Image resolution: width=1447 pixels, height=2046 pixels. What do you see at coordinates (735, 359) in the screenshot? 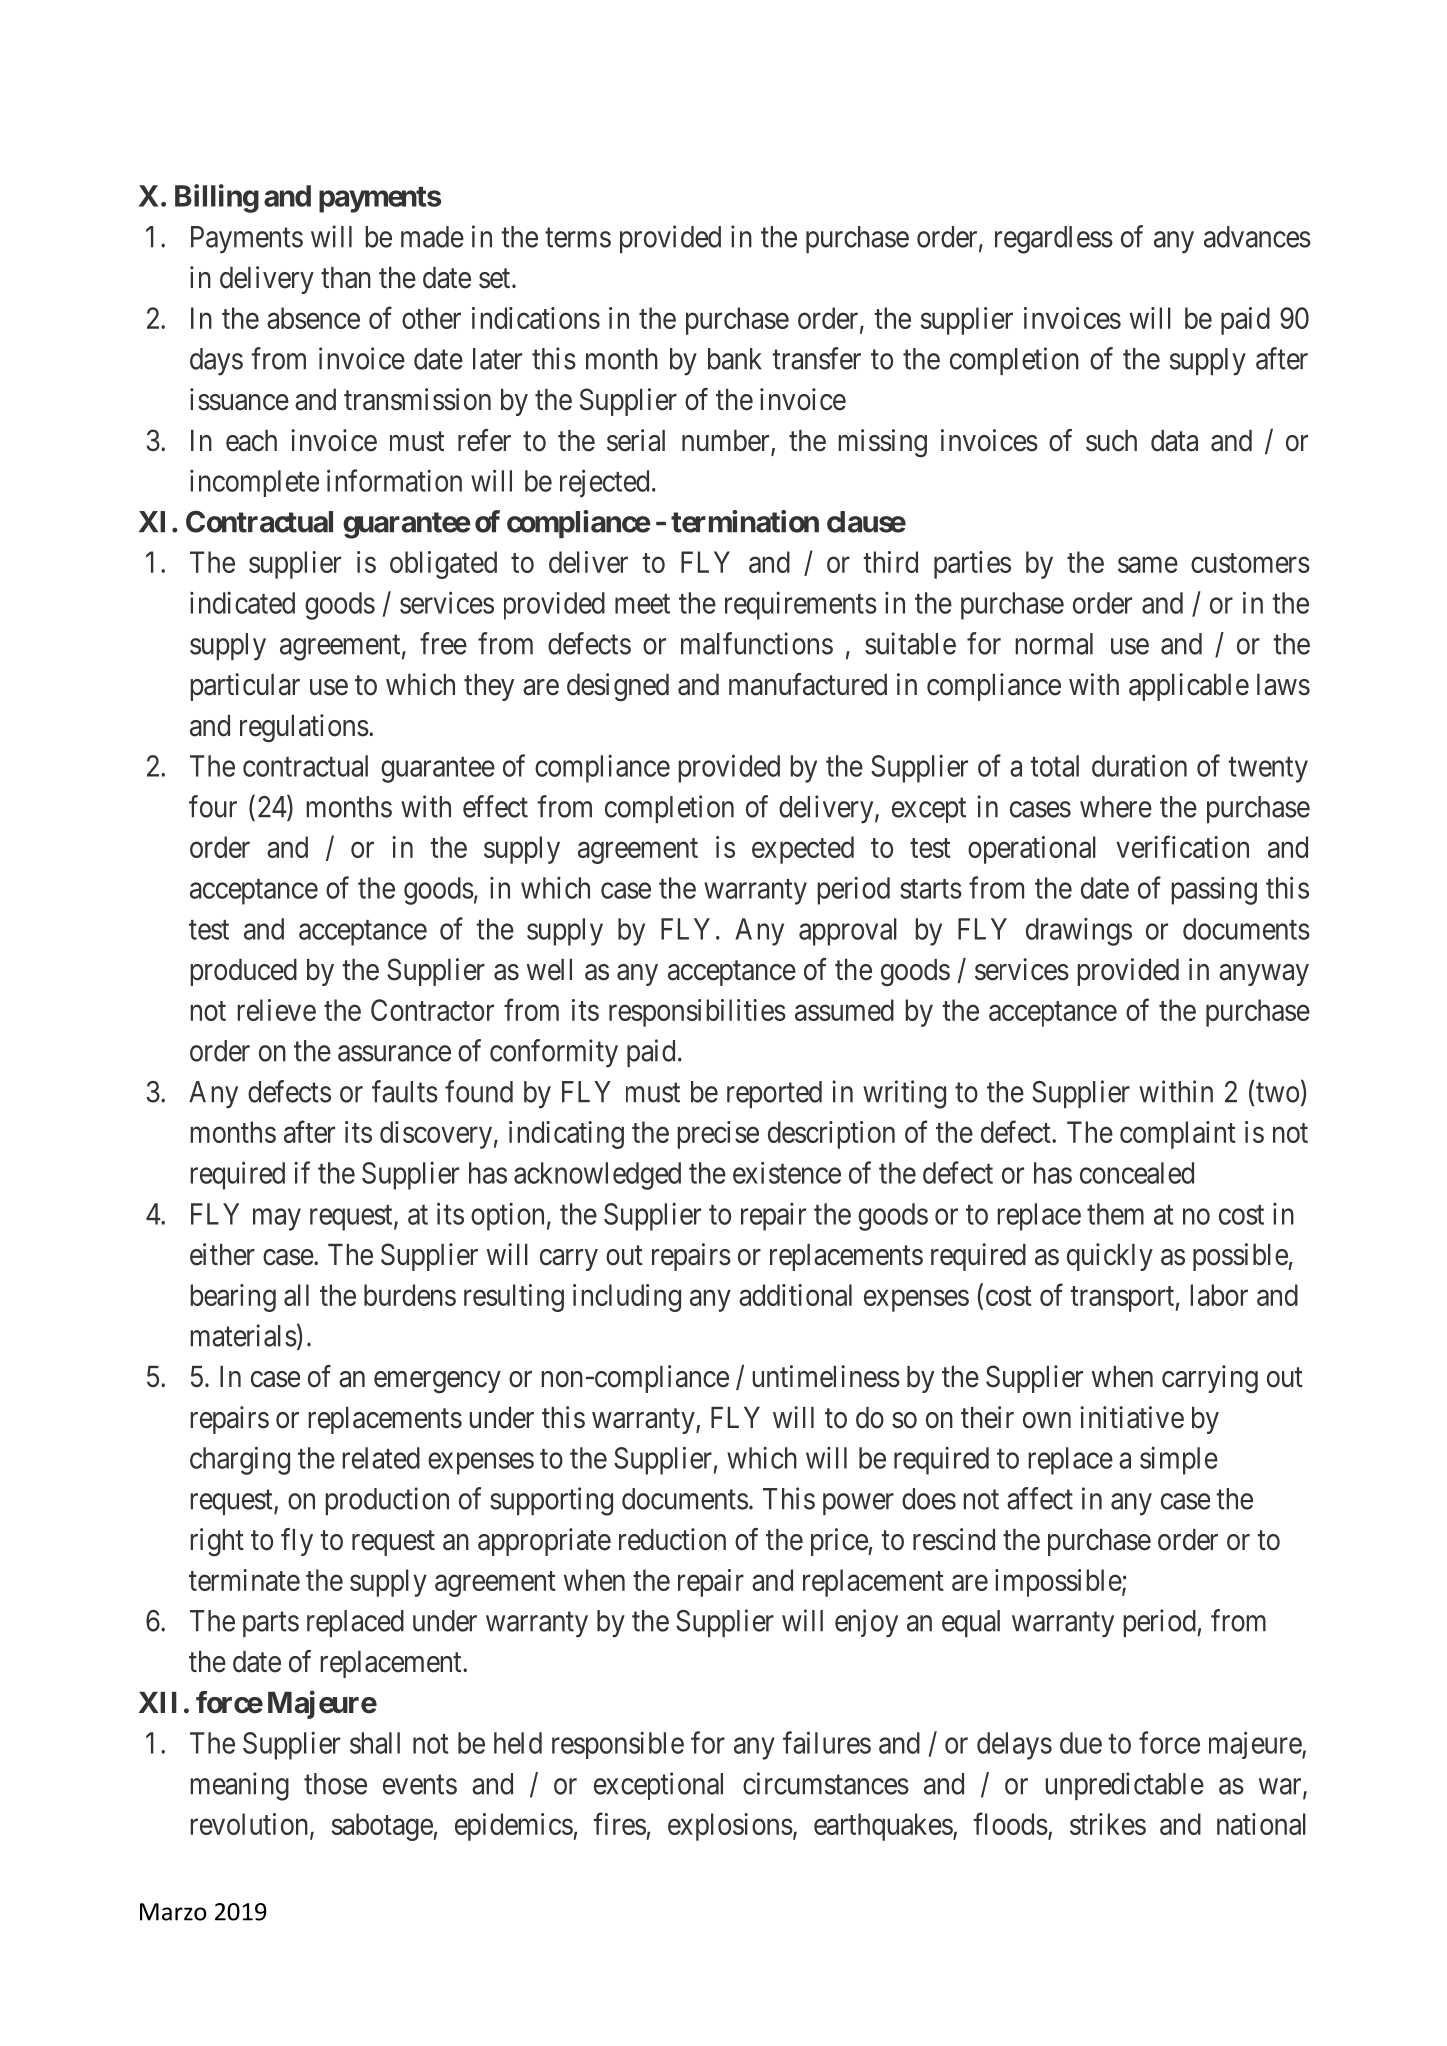
I see `bank` at bounding box center [735, 359].
